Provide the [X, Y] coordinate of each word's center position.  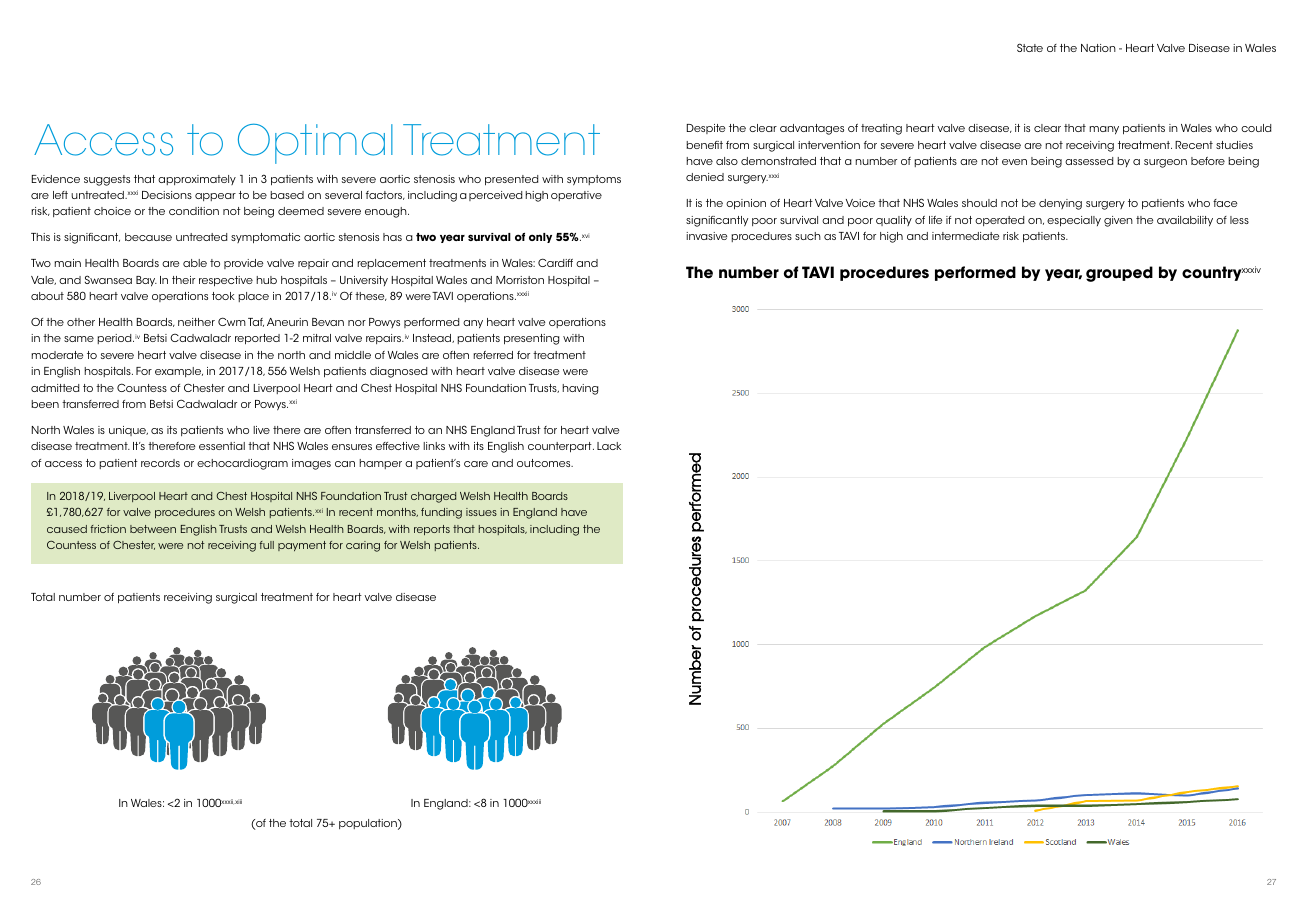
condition [194, 211]
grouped [1119, 274]
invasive [706, 236]
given [1118, 221]
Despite [706, 129]
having [580, 389]
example [179, 372]
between [153, 529]
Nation [1098, 48]
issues [481, 512]
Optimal [315, 143]
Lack [609, 446]
